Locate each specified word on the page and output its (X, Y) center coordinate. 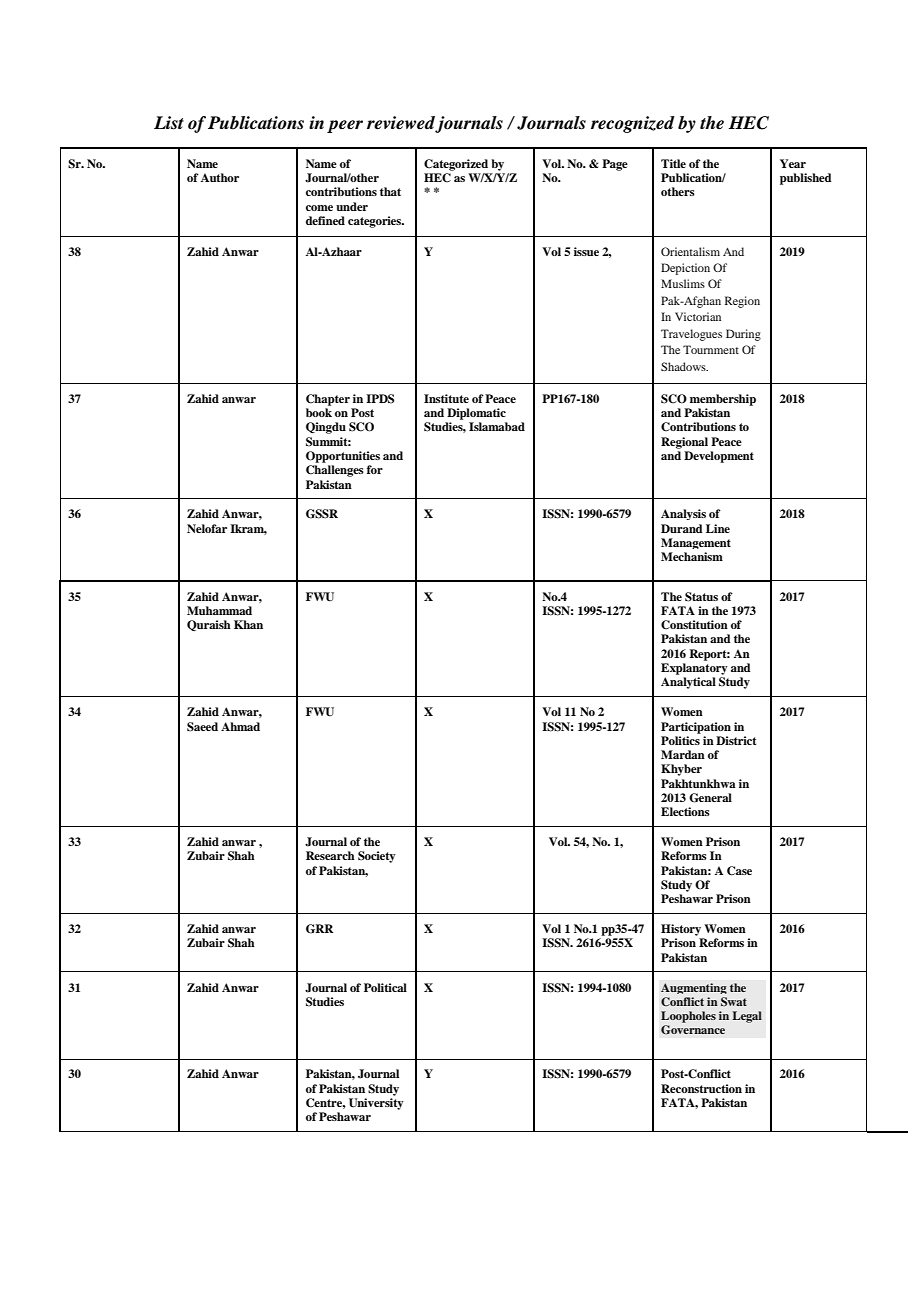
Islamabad (497, 426)
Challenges (335, 471)
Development (719, 457)
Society (377, 857)
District (736, 740)
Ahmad (240, 726)
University (376, 1104)
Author (220, 177)
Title (673, 163)
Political (385, 987)
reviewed (402, 124)
